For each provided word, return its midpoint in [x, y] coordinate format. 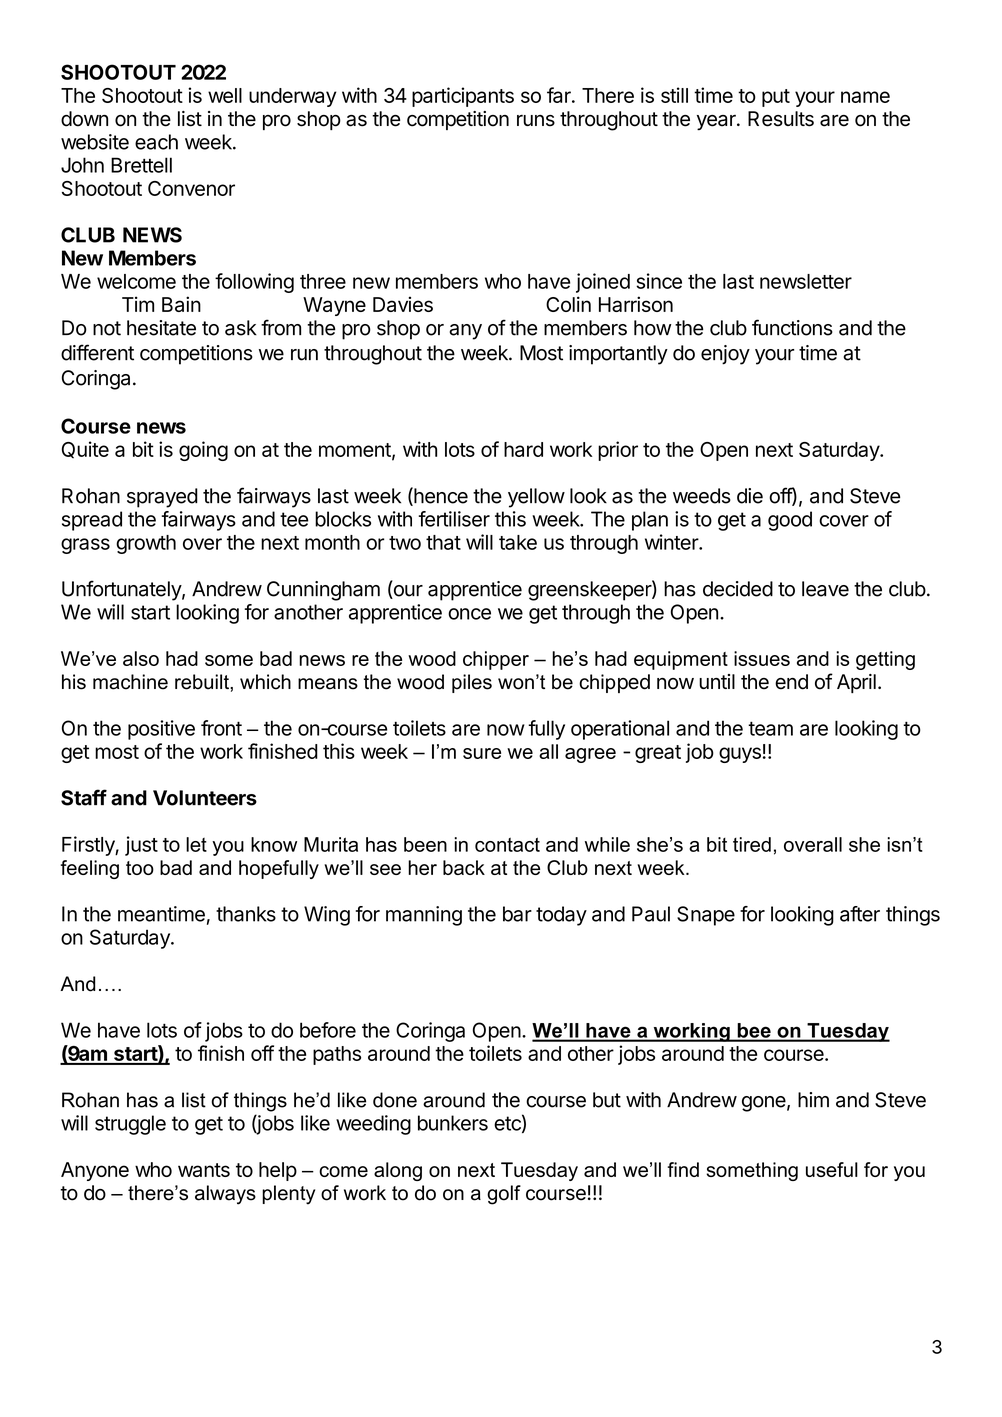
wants [204, 1170]
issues [762, 658]
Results [781, 119]
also [141, 658]
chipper [496, 660]
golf [504, 1195]
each [156, 142]
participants [463, 97]
